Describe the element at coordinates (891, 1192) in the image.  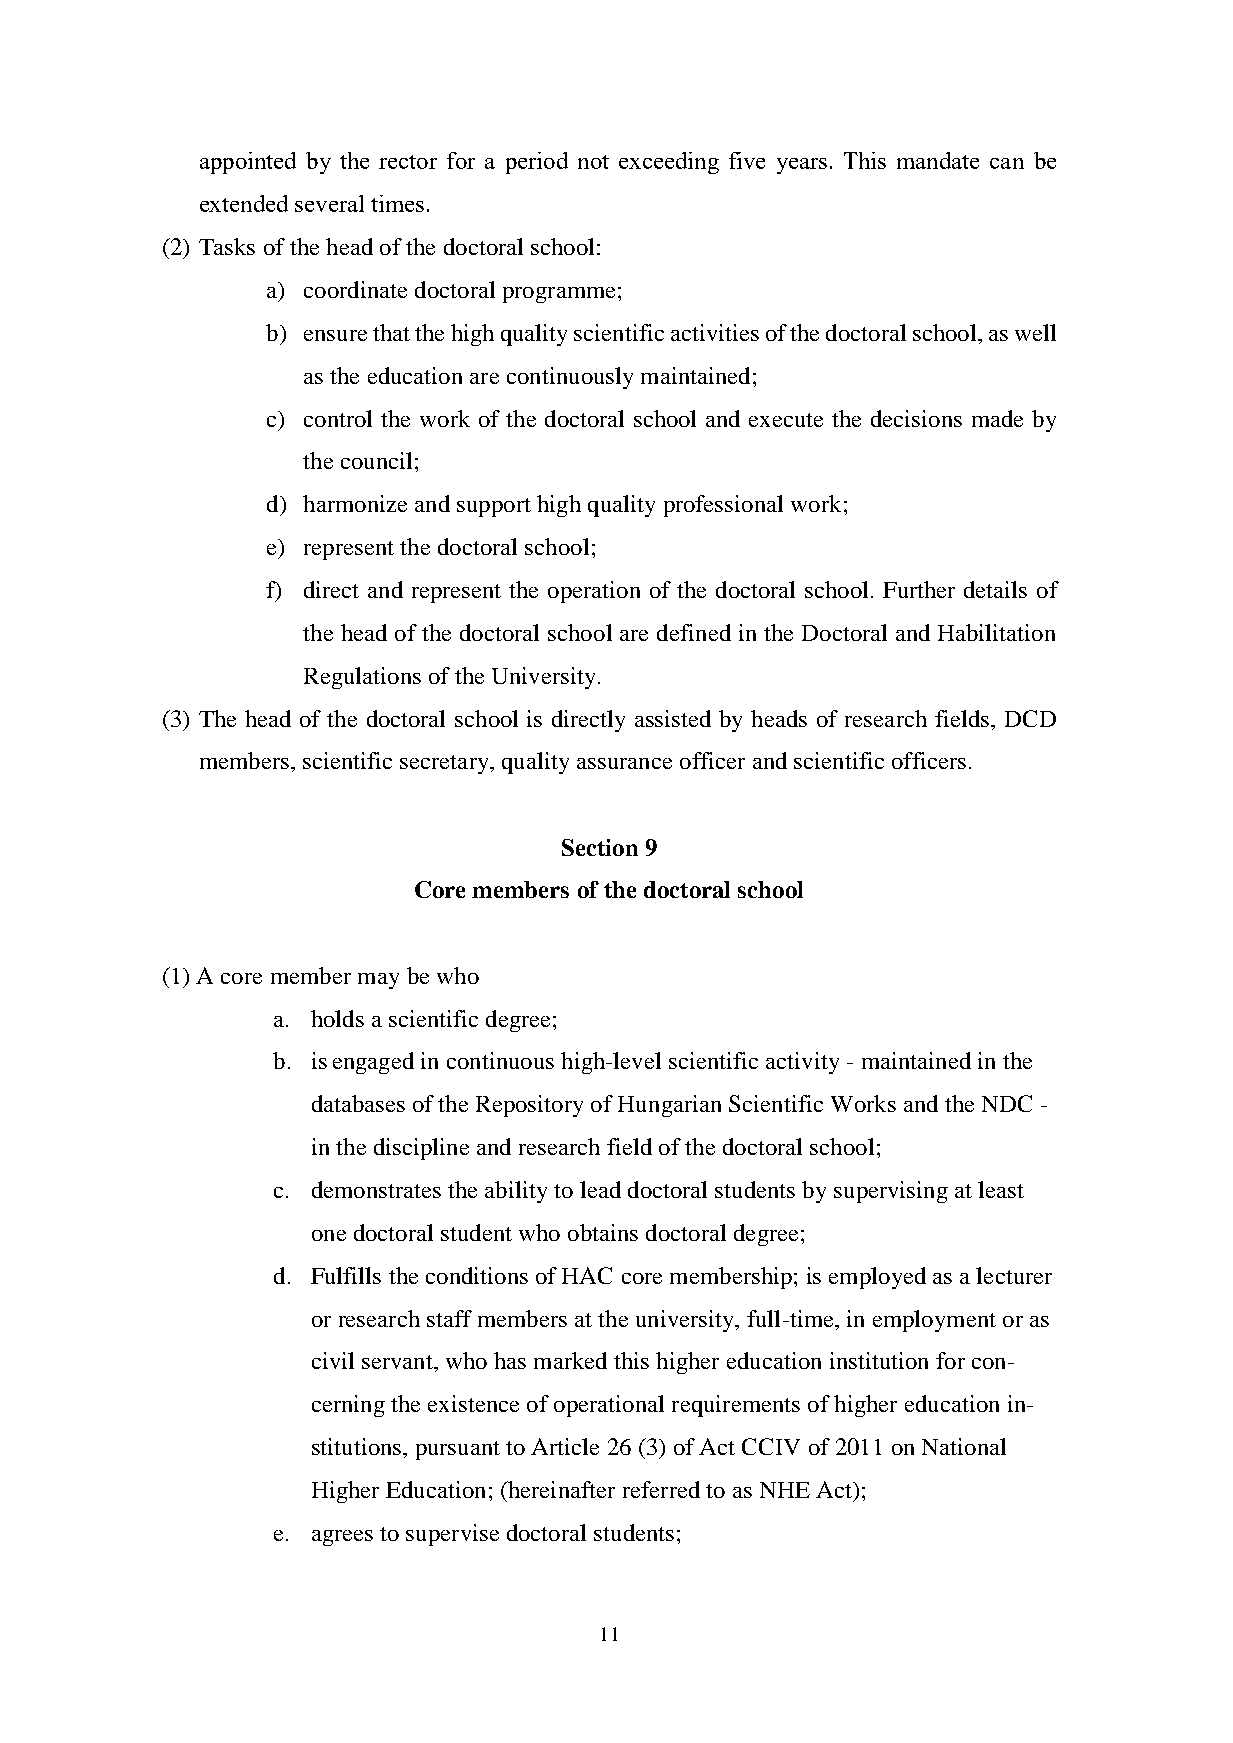
I see `supervising` at that location.
